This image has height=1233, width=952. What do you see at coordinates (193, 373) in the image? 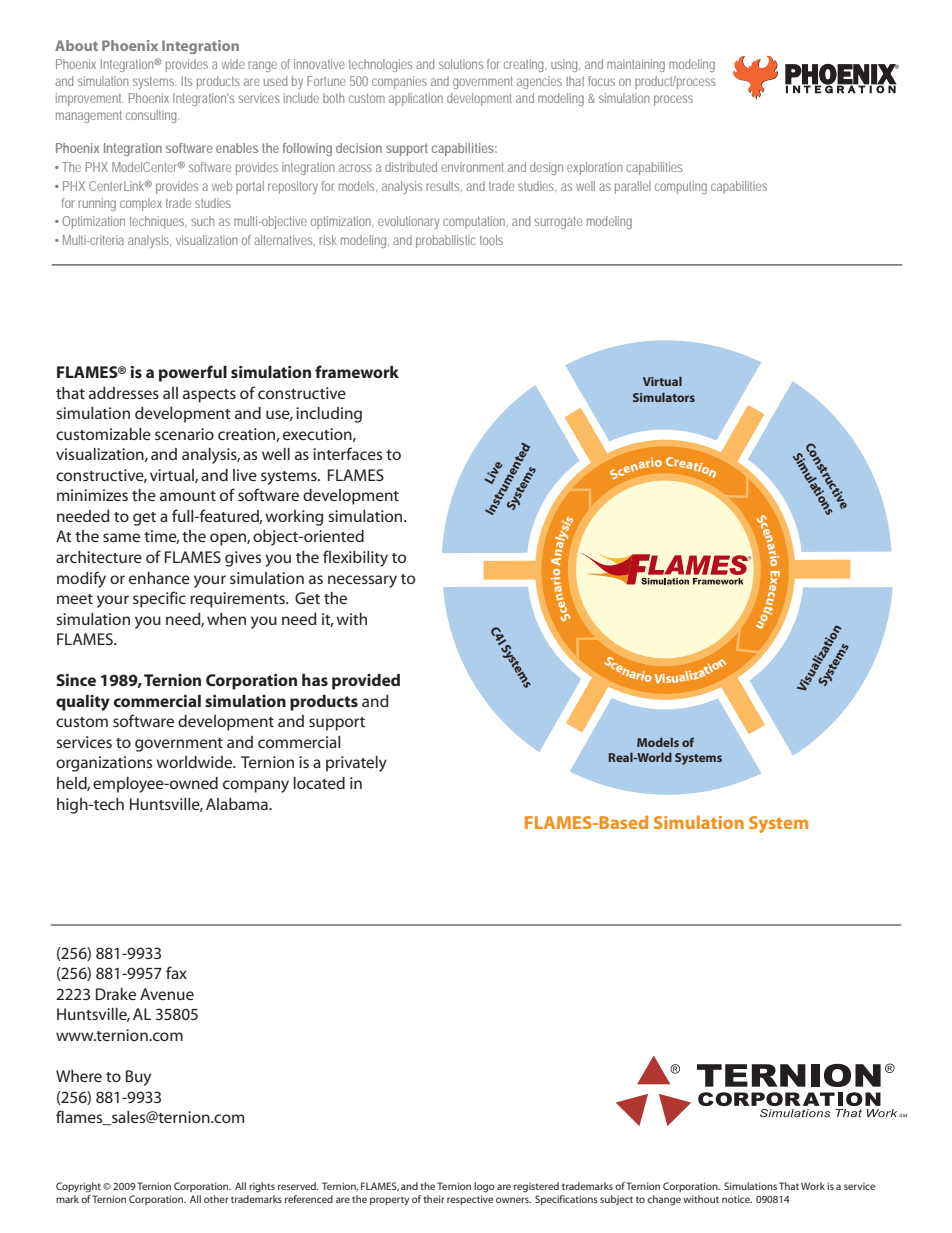
I see `powerful` at bounding box center [193, 373].
